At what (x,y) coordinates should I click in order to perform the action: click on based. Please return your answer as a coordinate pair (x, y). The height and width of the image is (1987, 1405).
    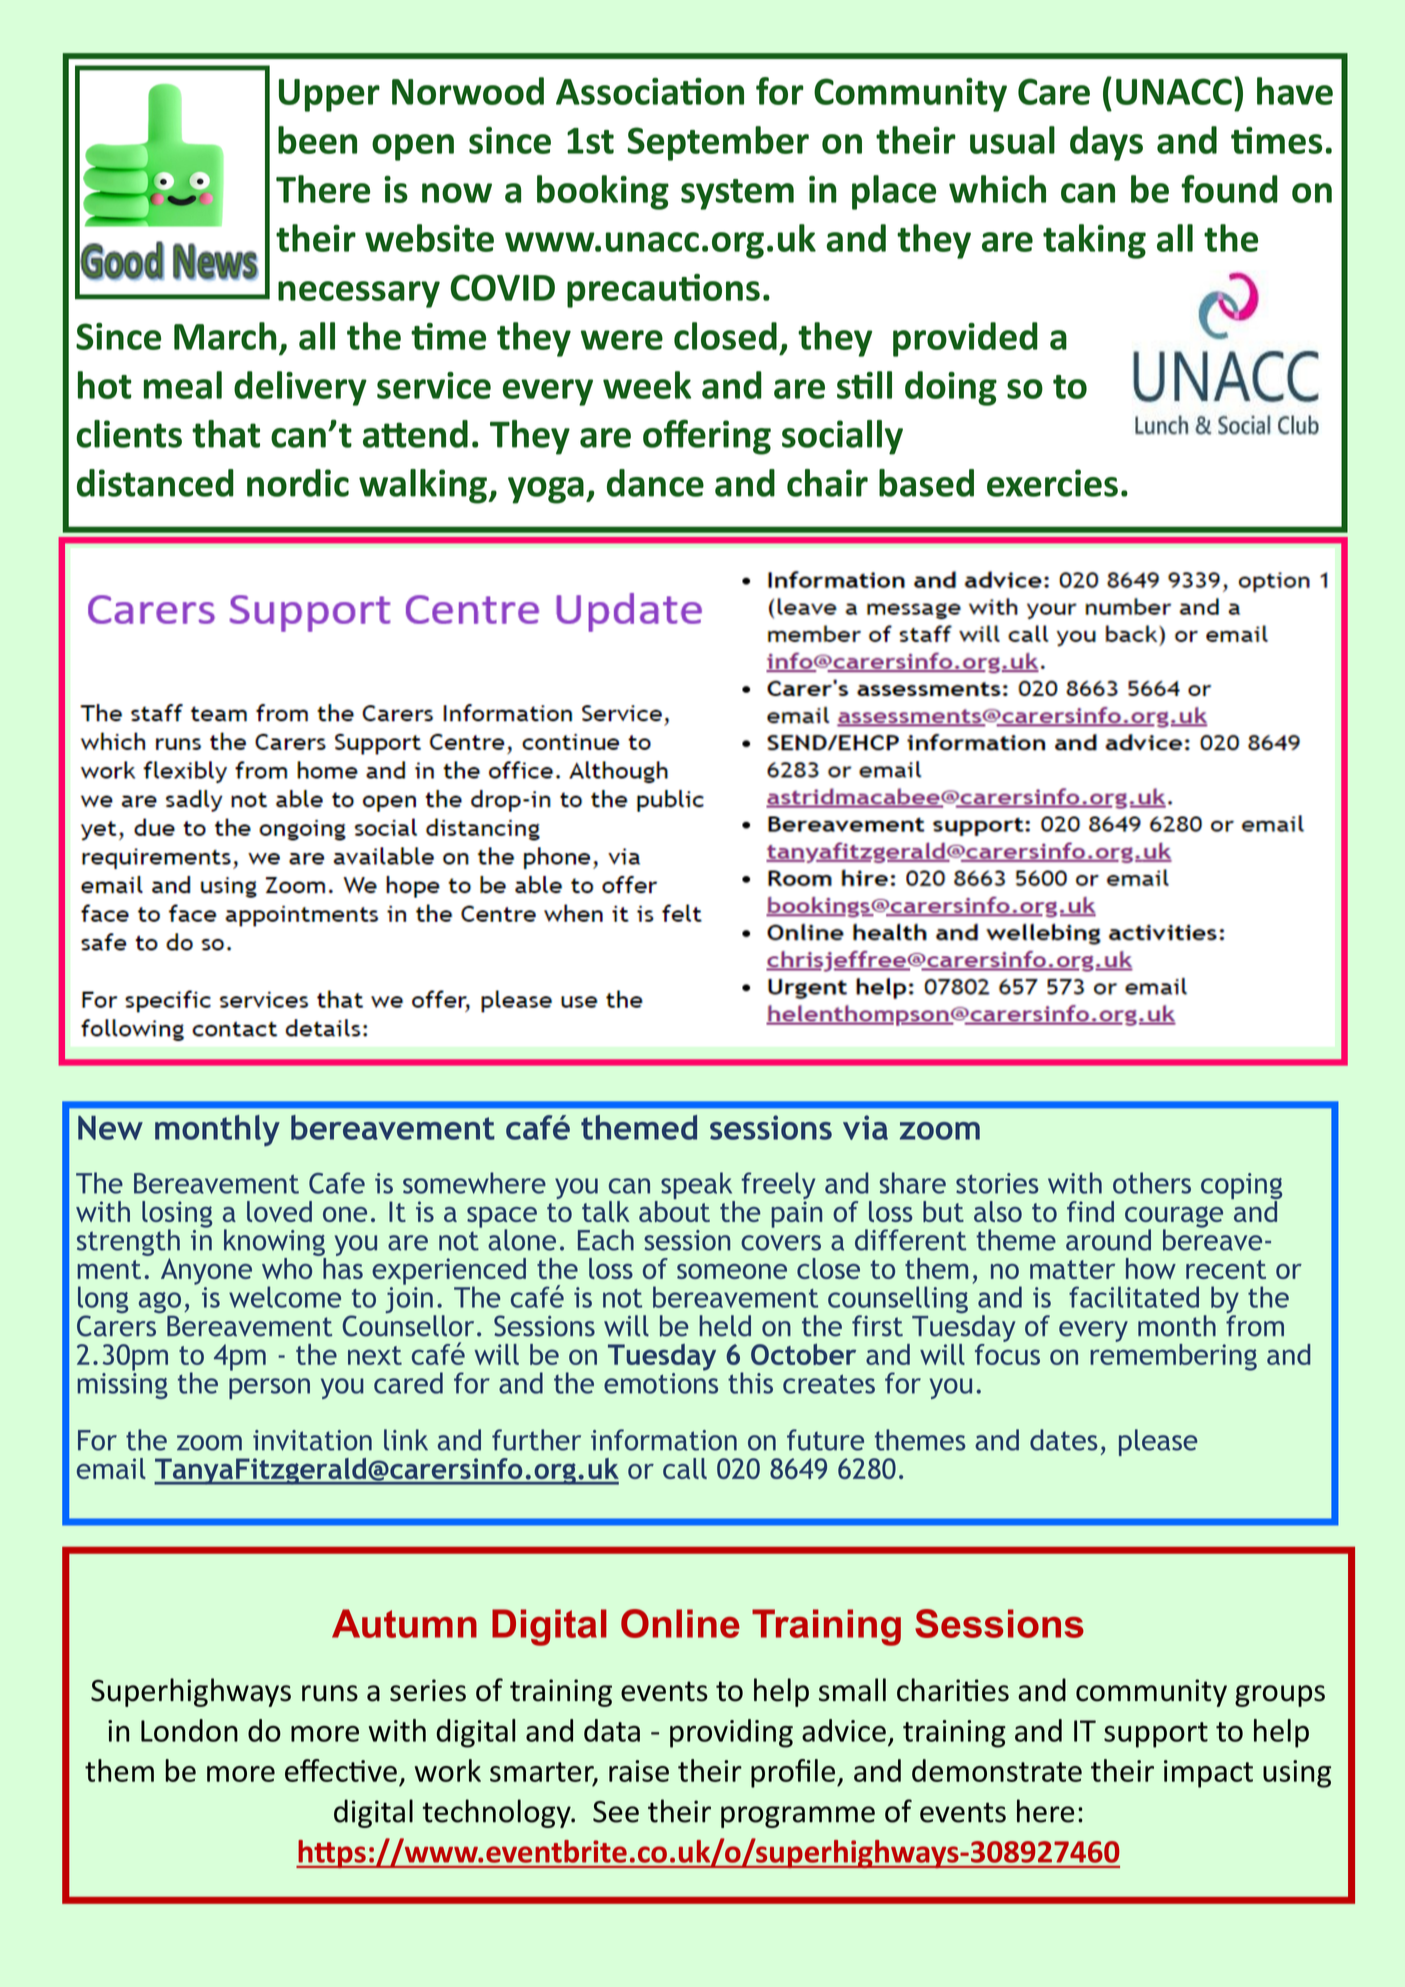
    Looking at the image, I should click on (926, 483).
